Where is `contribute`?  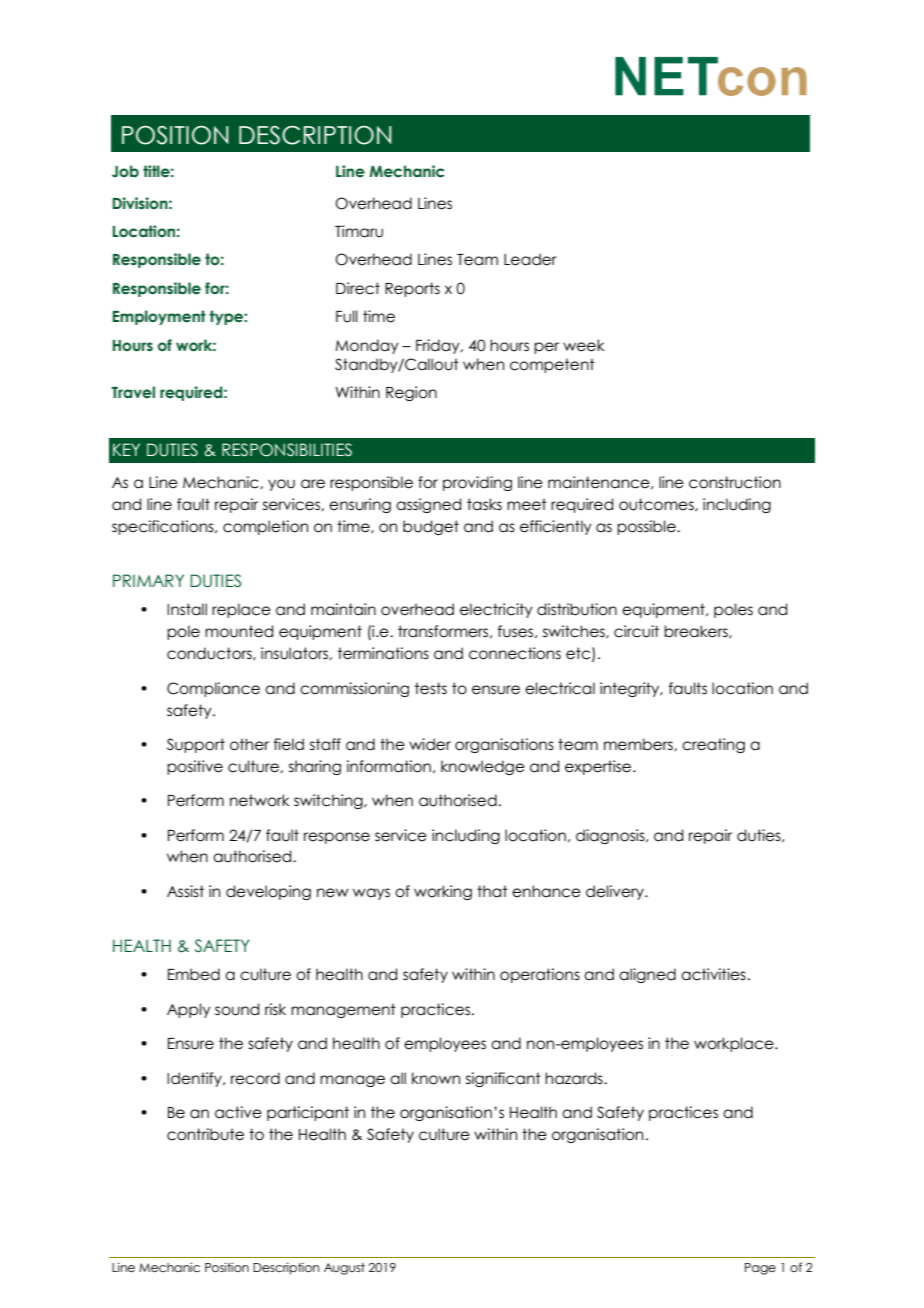 contribute is located at coordinates (205, 1134).
